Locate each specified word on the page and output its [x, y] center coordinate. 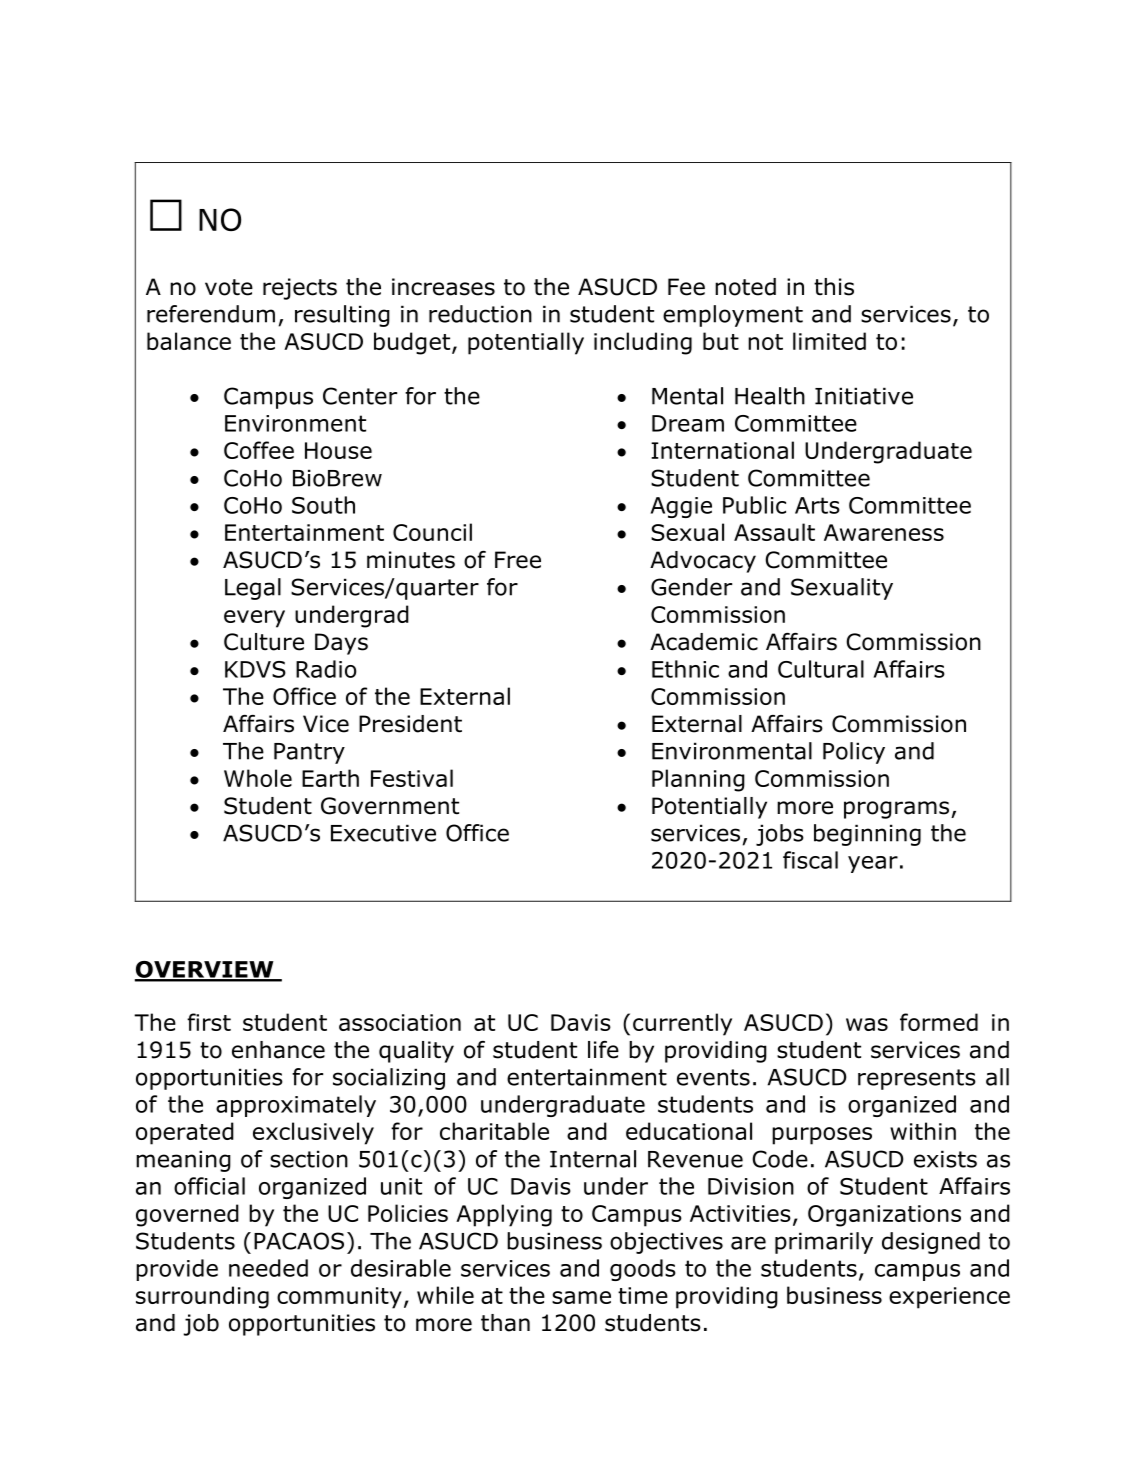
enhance [278, 1050]
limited [829, 341]
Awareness [884, 532]
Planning [698, 780]
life [603, 1050]
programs [898, 810]
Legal [253, 589]
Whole [258, 778]
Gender [691, 587]
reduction [480, 314]
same [581, 1297]
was [867, 1024]
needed [268, 1268]
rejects [300, 289]
